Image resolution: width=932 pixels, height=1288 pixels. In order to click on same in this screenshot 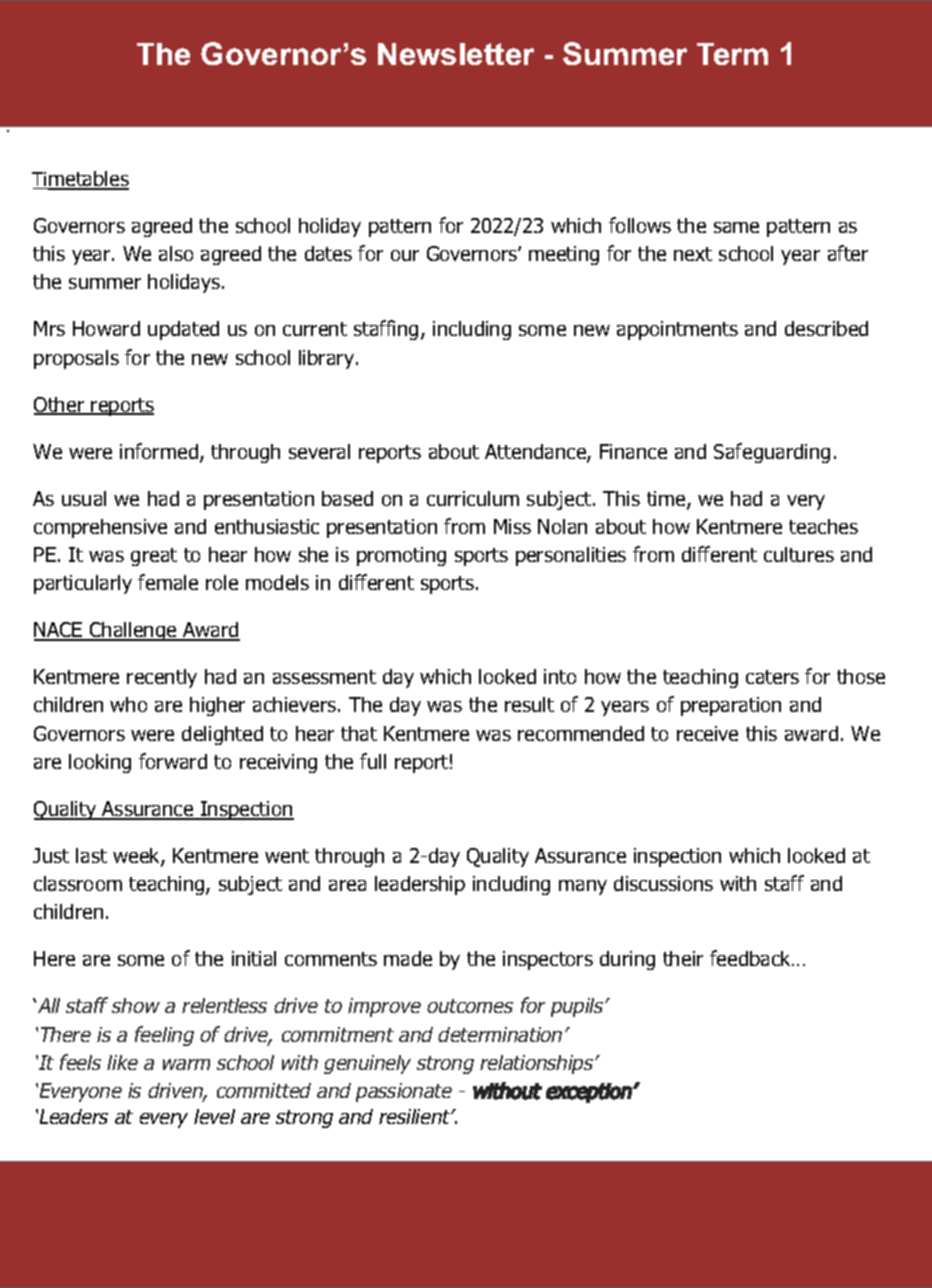, I will do `click(736, 227)`.
